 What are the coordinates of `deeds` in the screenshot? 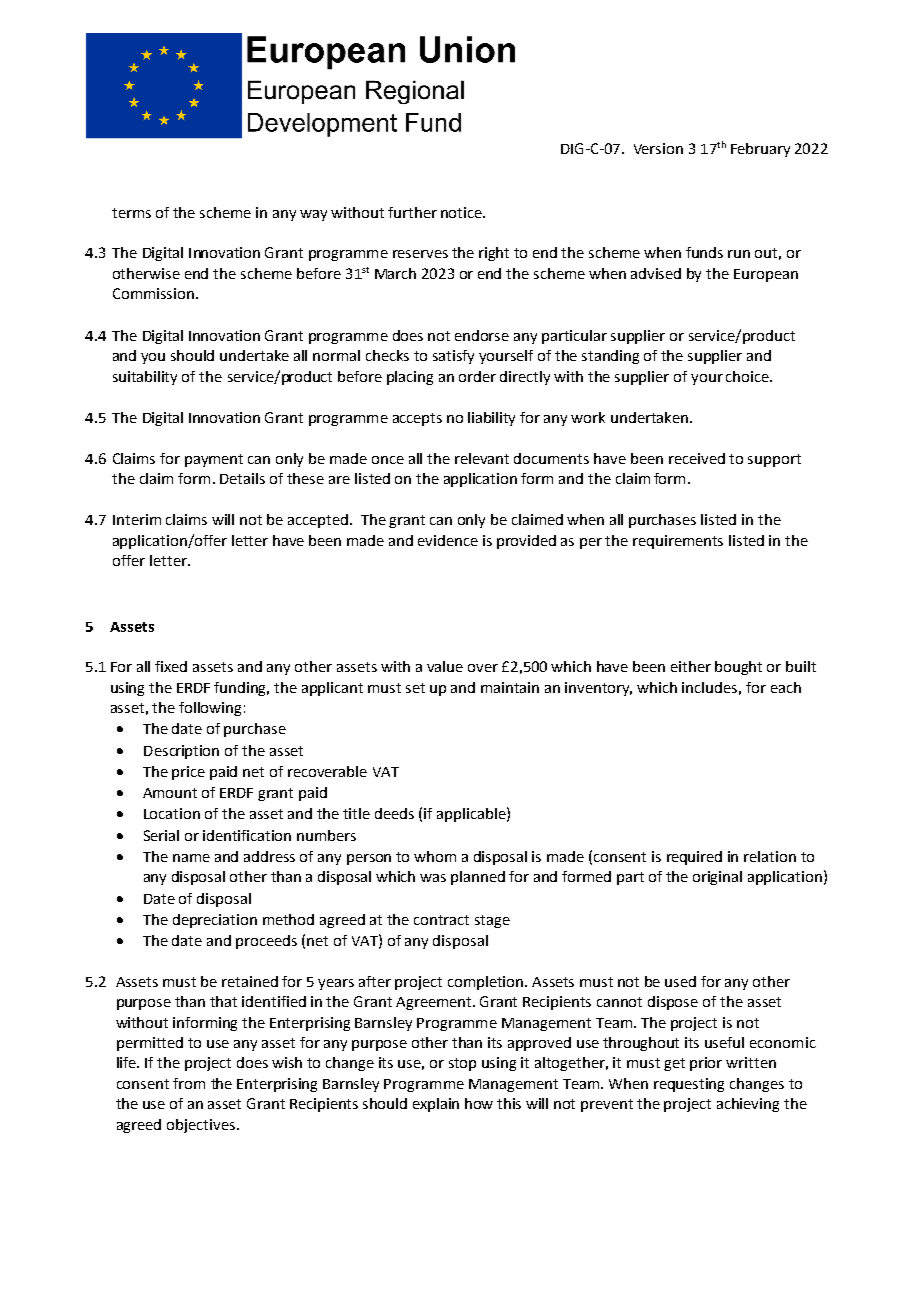 It's located at (394, 813).
